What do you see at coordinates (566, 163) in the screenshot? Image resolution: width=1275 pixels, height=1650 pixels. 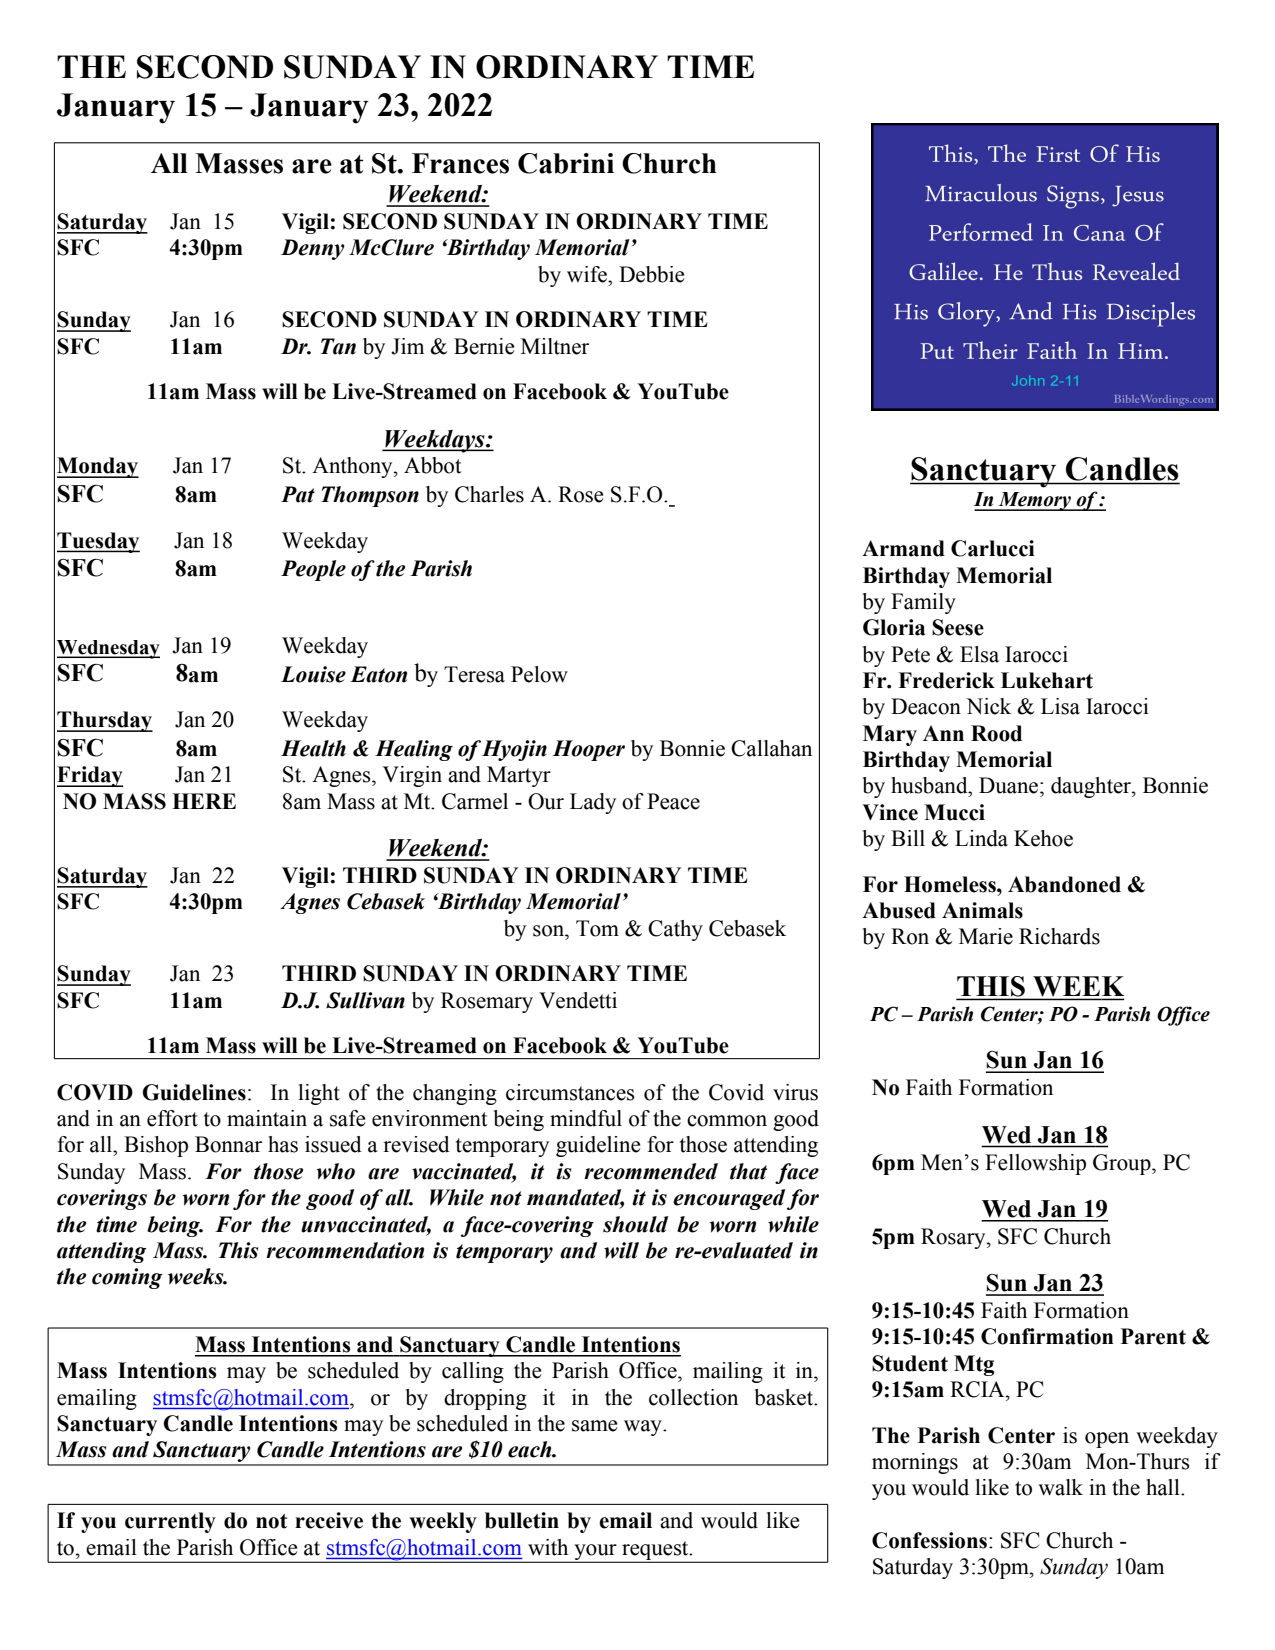 I see `Cabrini` at bounding box center [566, 163].
